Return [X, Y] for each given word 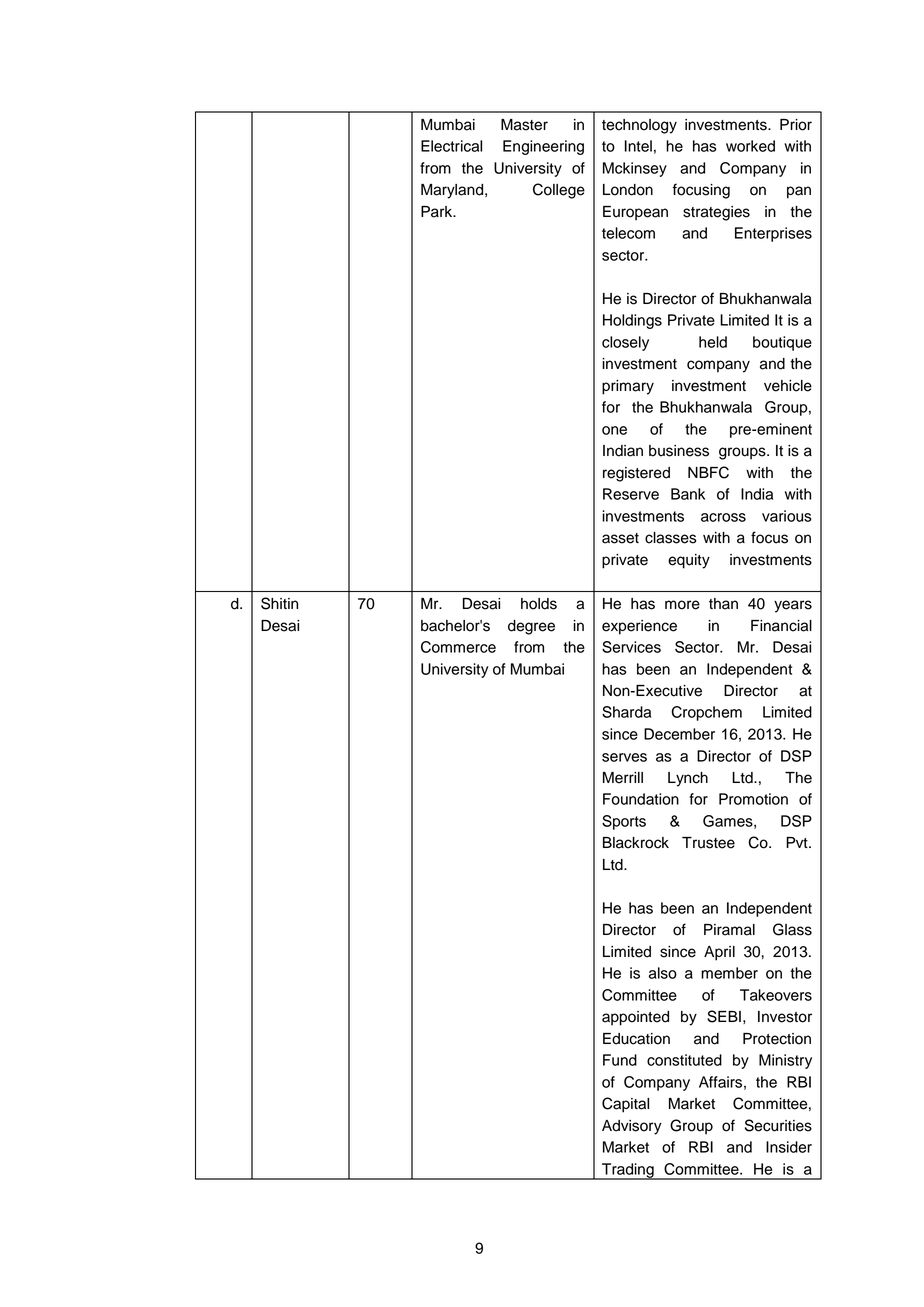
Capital [625, 1105]
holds [539, 604]
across [723, 517]
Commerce [458, 647]
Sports [624, 822]
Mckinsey [635, 169]
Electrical [451, 146]
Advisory [632, 1127]
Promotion [753, 799]
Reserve [631, 494]
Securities [778, 1125]
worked [750, 146]
